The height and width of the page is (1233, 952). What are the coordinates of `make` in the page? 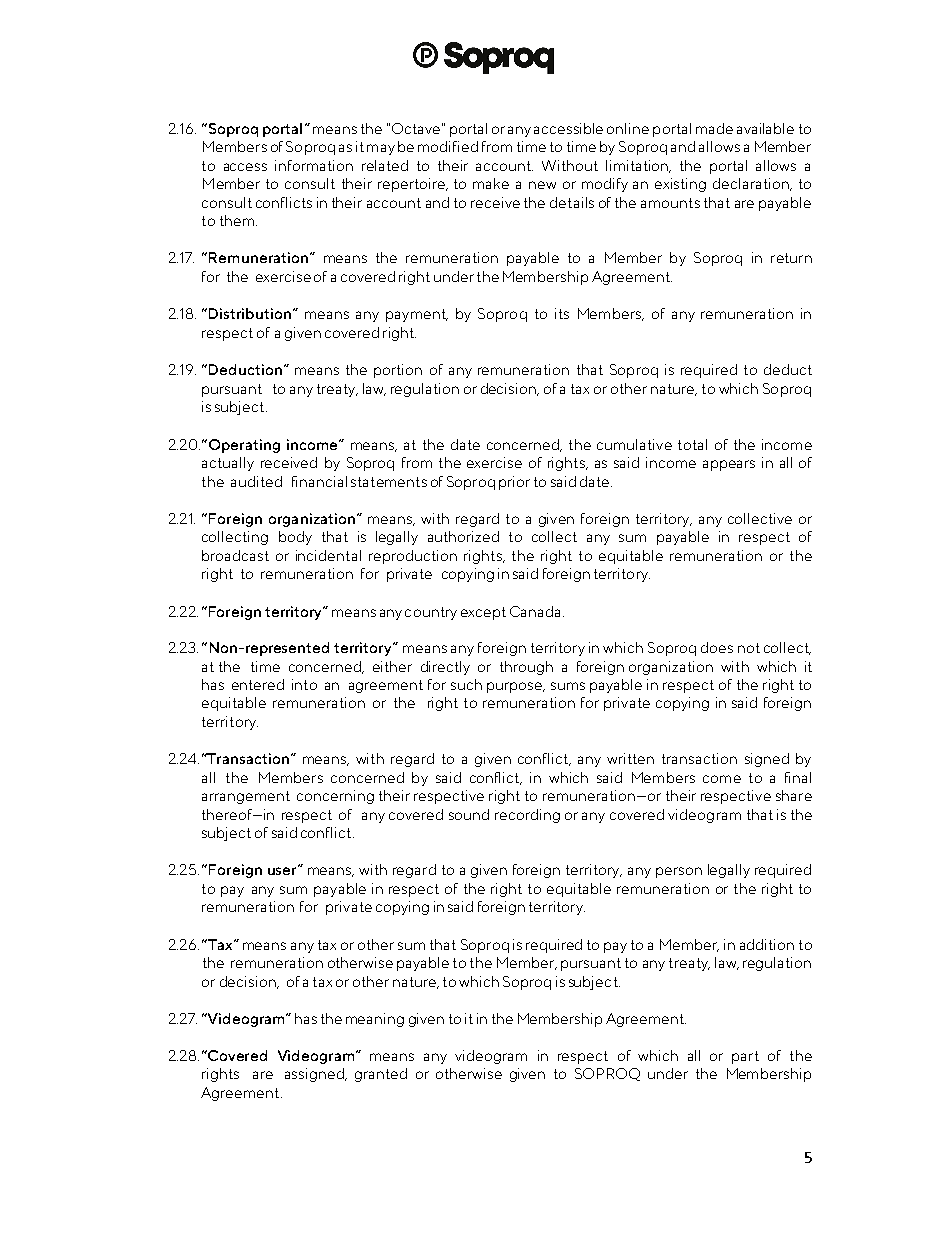 It's located at (491, 183).
